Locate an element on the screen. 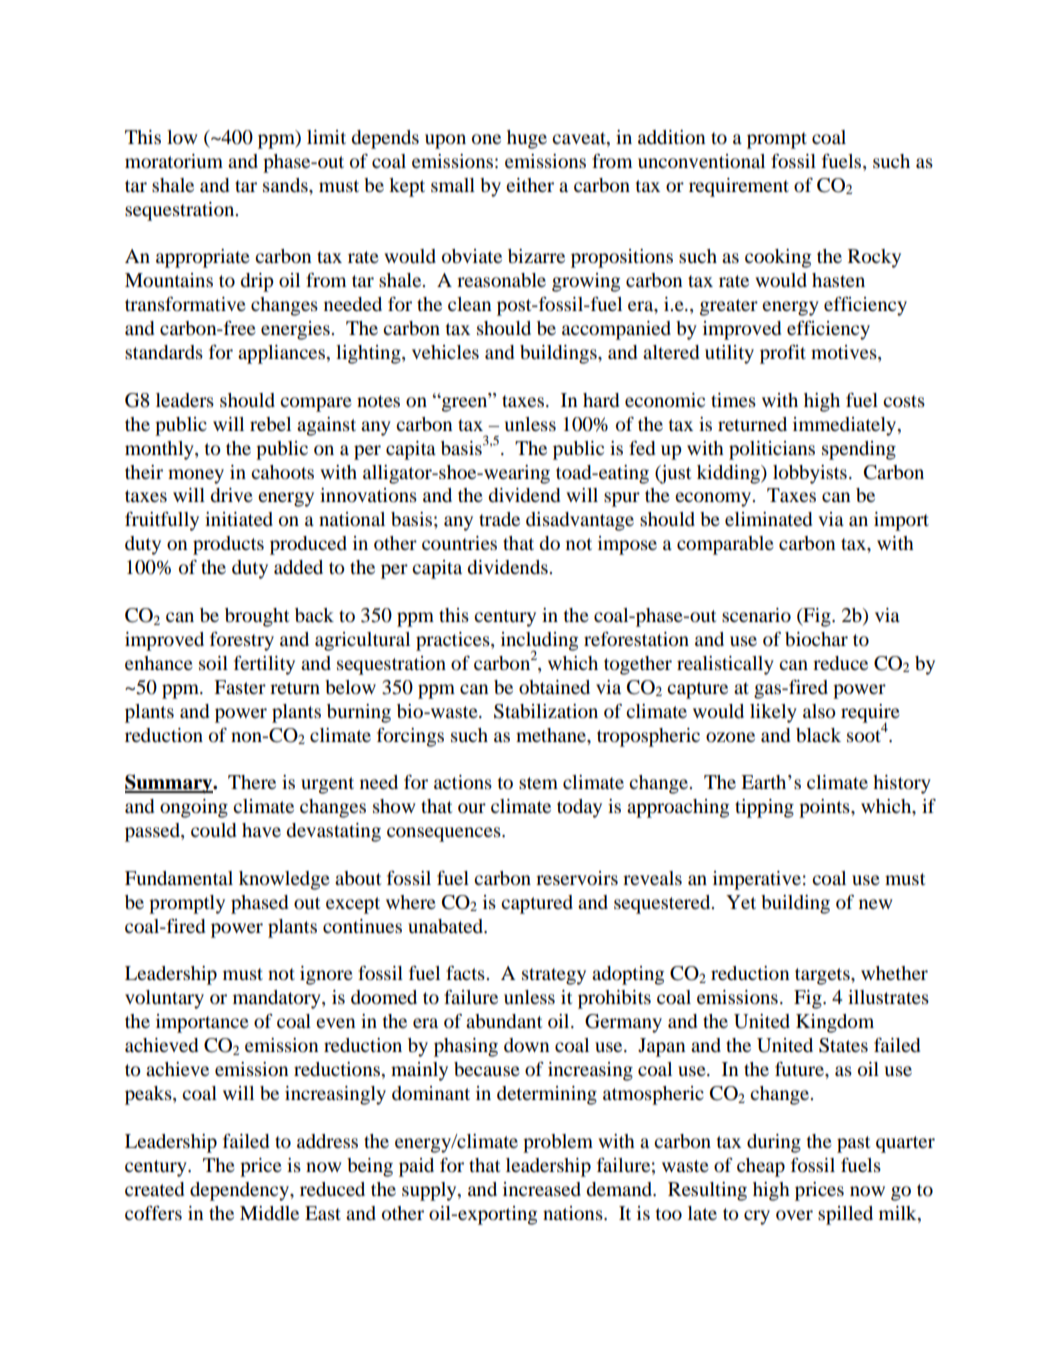 Image resolution: width=1061 pixels, height=1372 pixels. unconventional is located at coordinates (701, 161).
